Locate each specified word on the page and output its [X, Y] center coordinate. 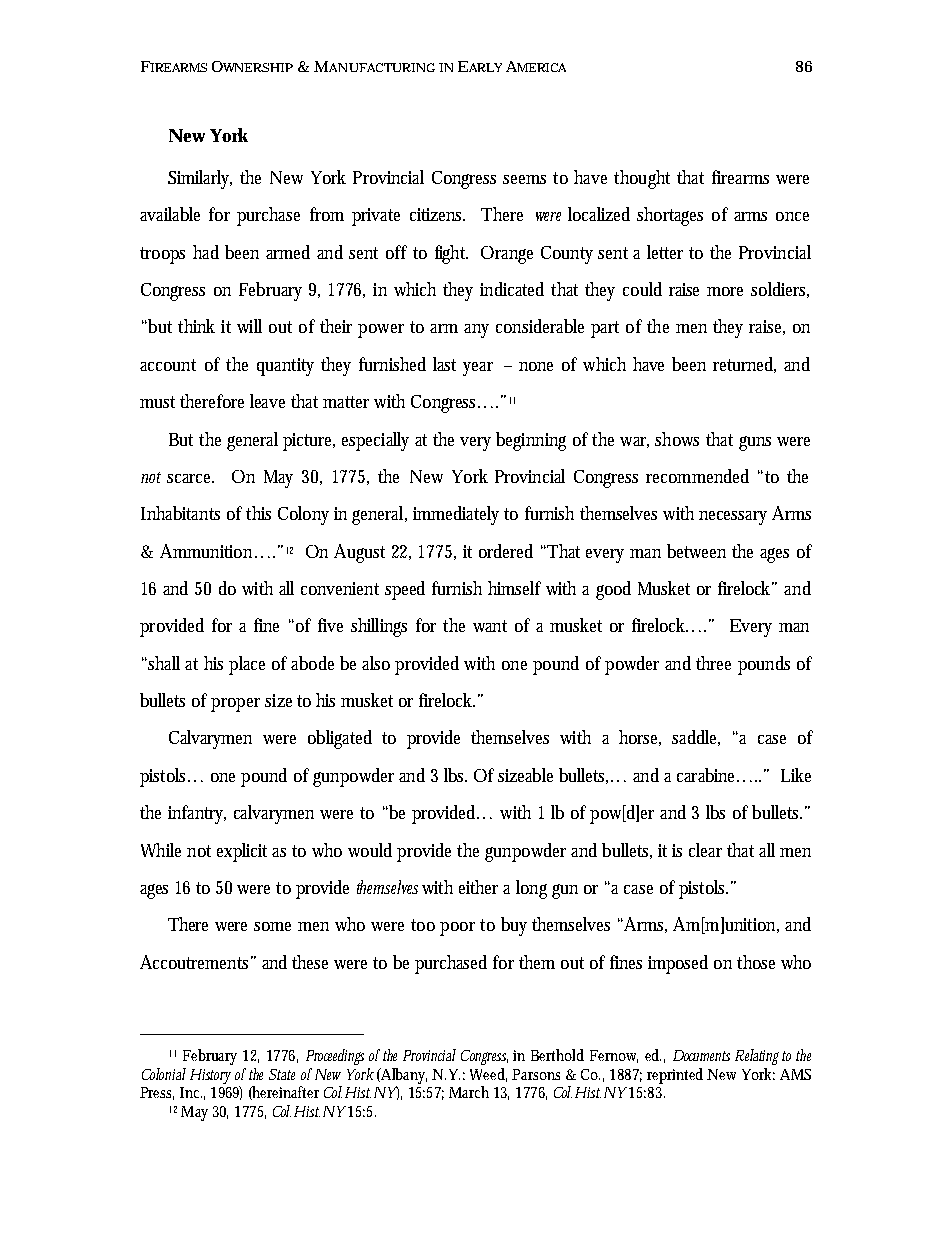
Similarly [200, 179]
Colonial [164, 1074]
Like [796, 775]
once [792, 216]
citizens [437, 214]
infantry [197, 814]
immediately [456, 515]
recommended [697, 476]
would [370, 850]
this [258, 513]
